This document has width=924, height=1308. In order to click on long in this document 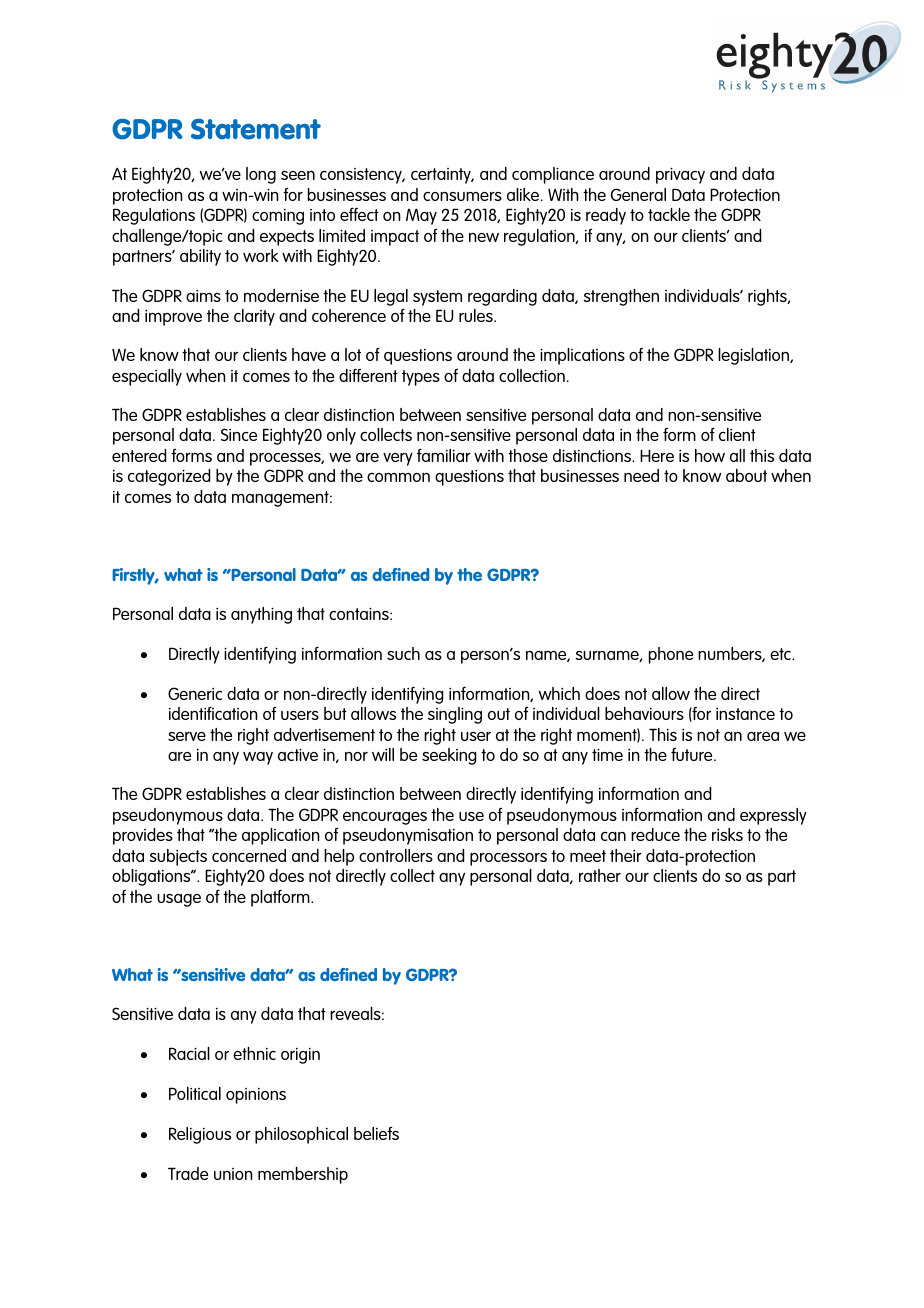, I will do `click(261, 175)`.
